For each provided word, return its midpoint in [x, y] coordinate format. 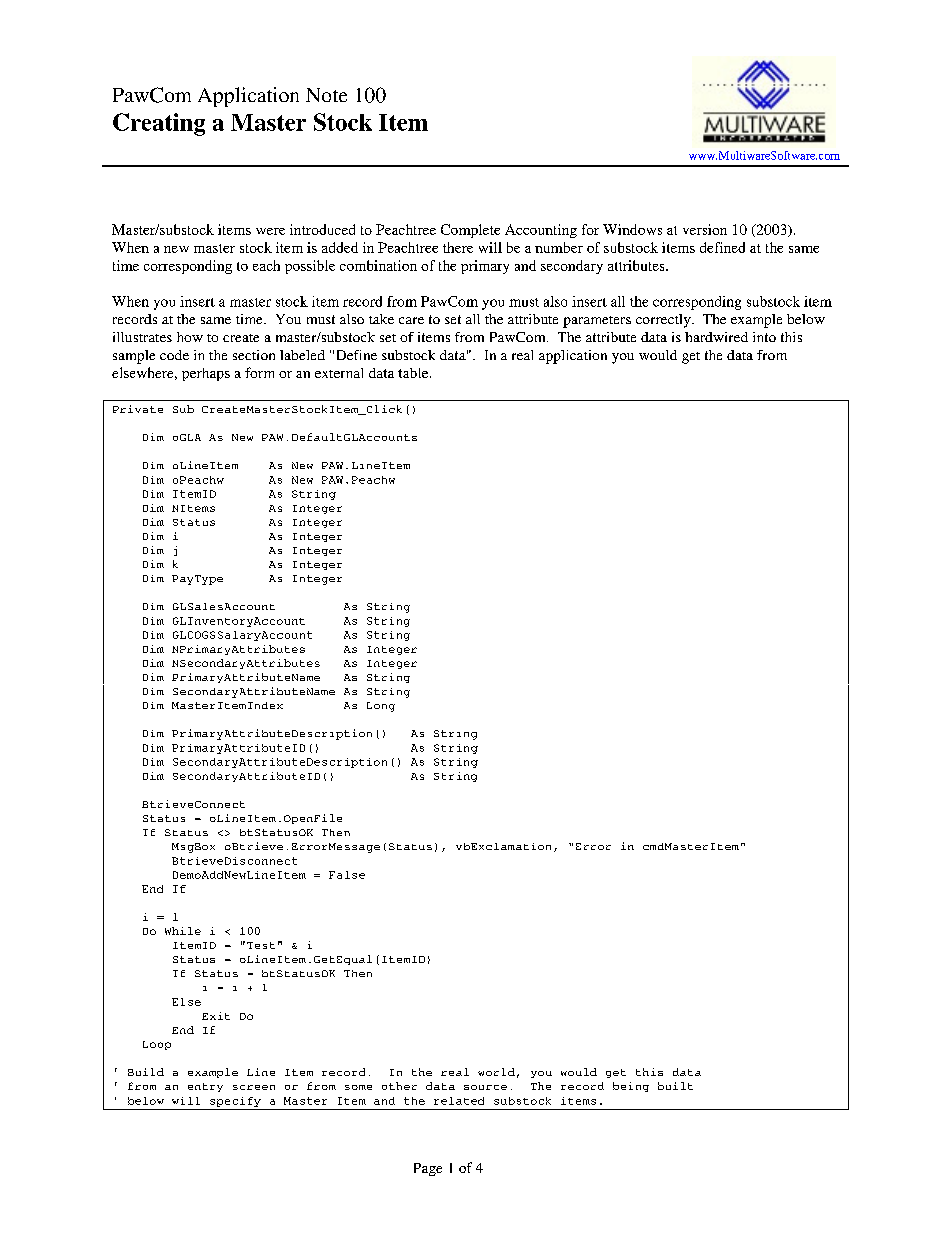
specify [235, 1102]
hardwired [716, 337]
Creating [159, 124]
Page [428, 1169]
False [347, 875]
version [705, 229]
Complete [470, 231]
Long [381, 707]
